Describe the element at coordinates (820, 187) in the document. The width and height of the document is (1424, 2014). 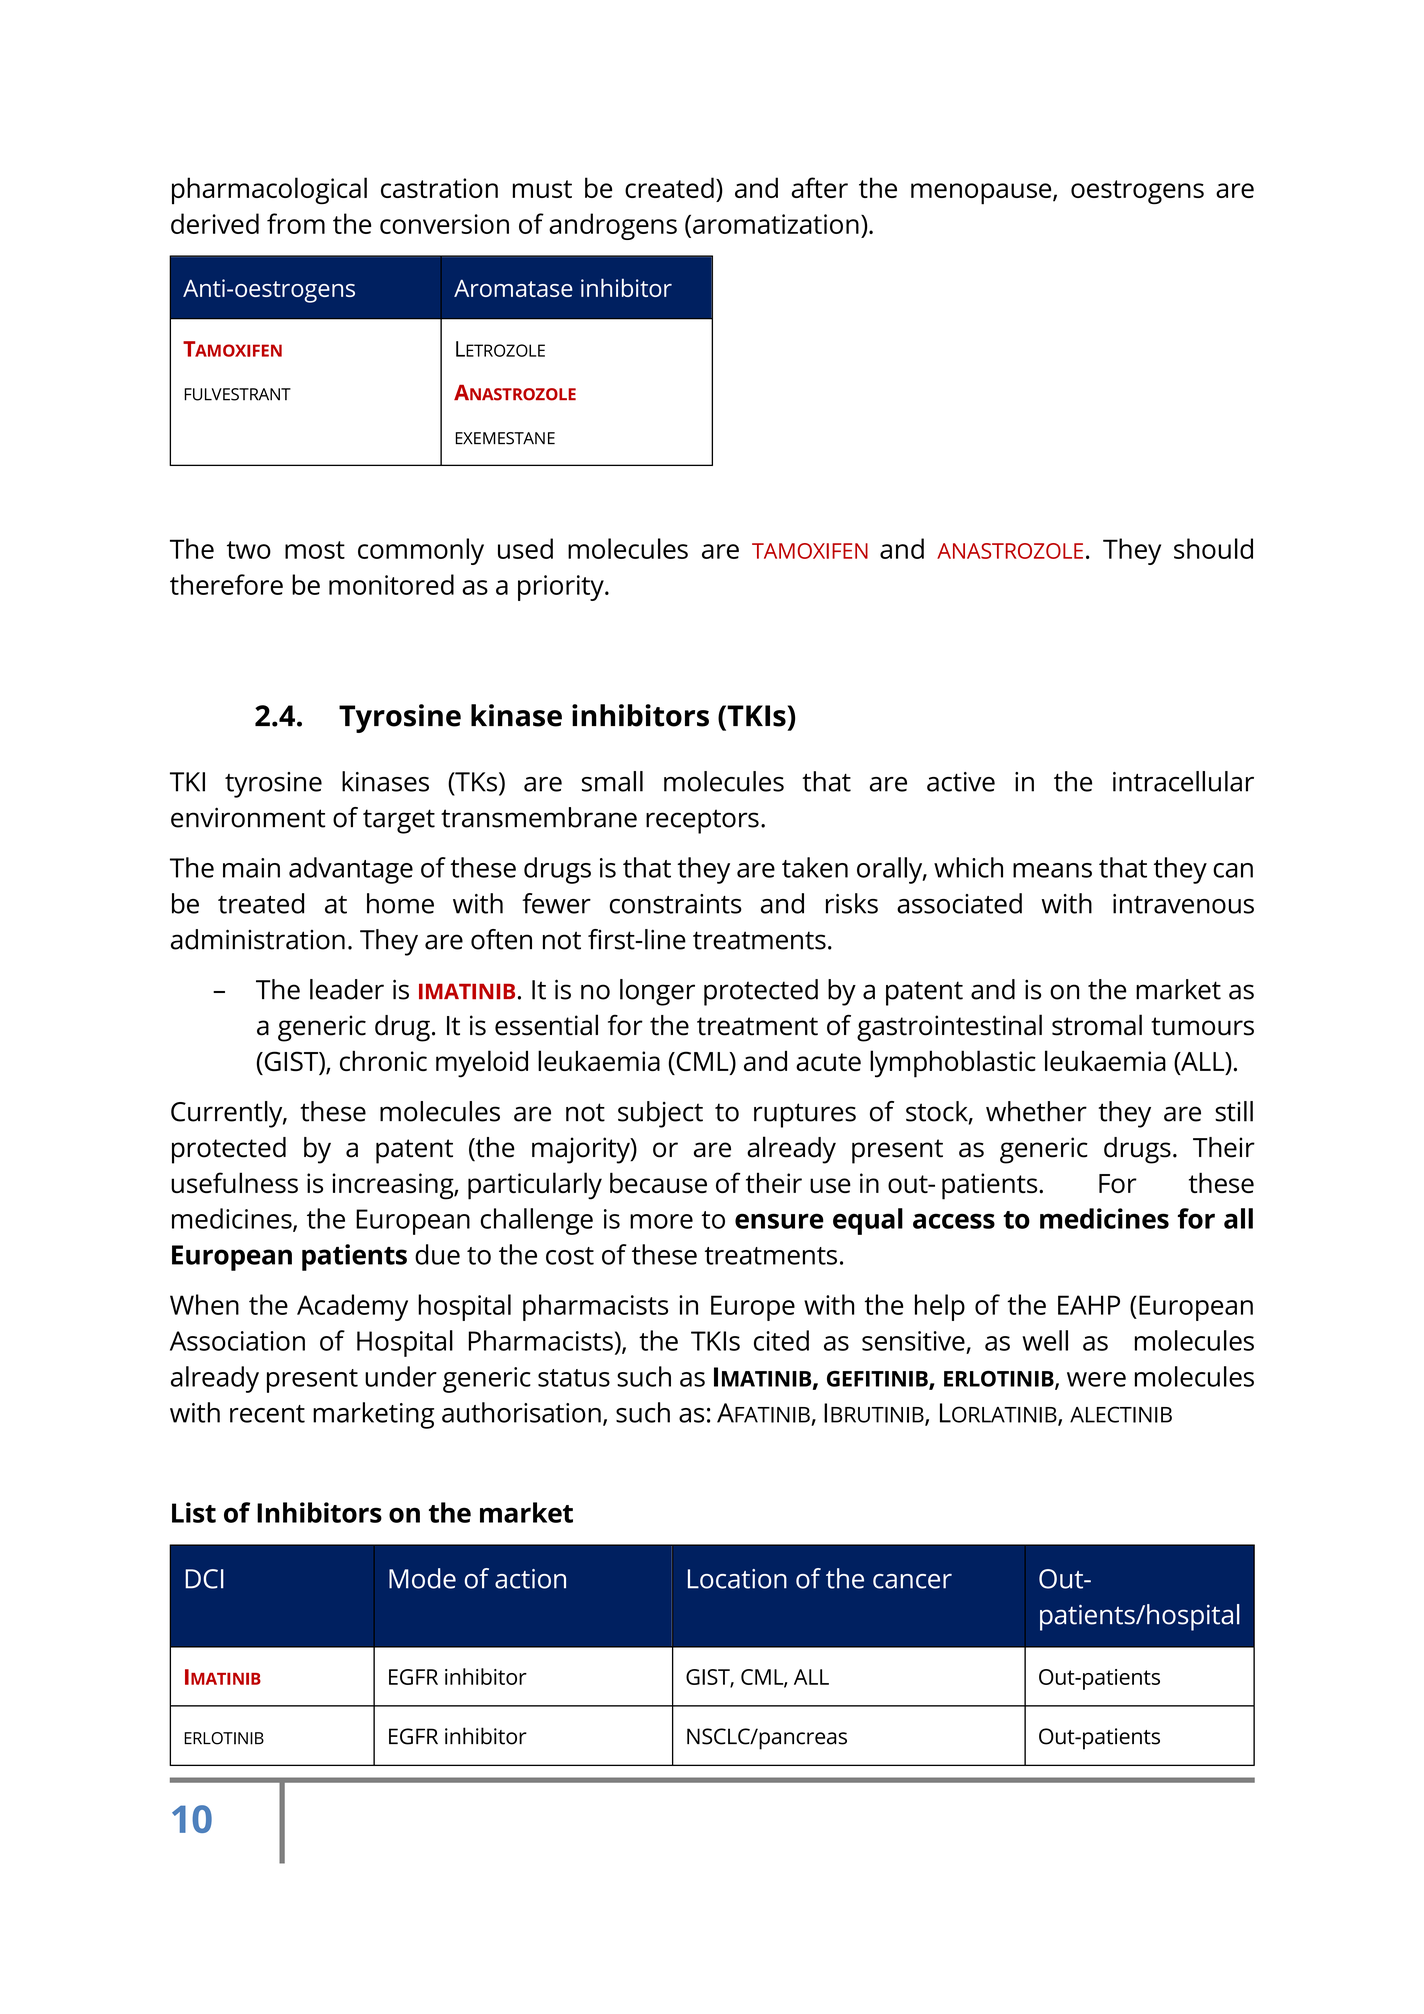
I see `after` at that location.
